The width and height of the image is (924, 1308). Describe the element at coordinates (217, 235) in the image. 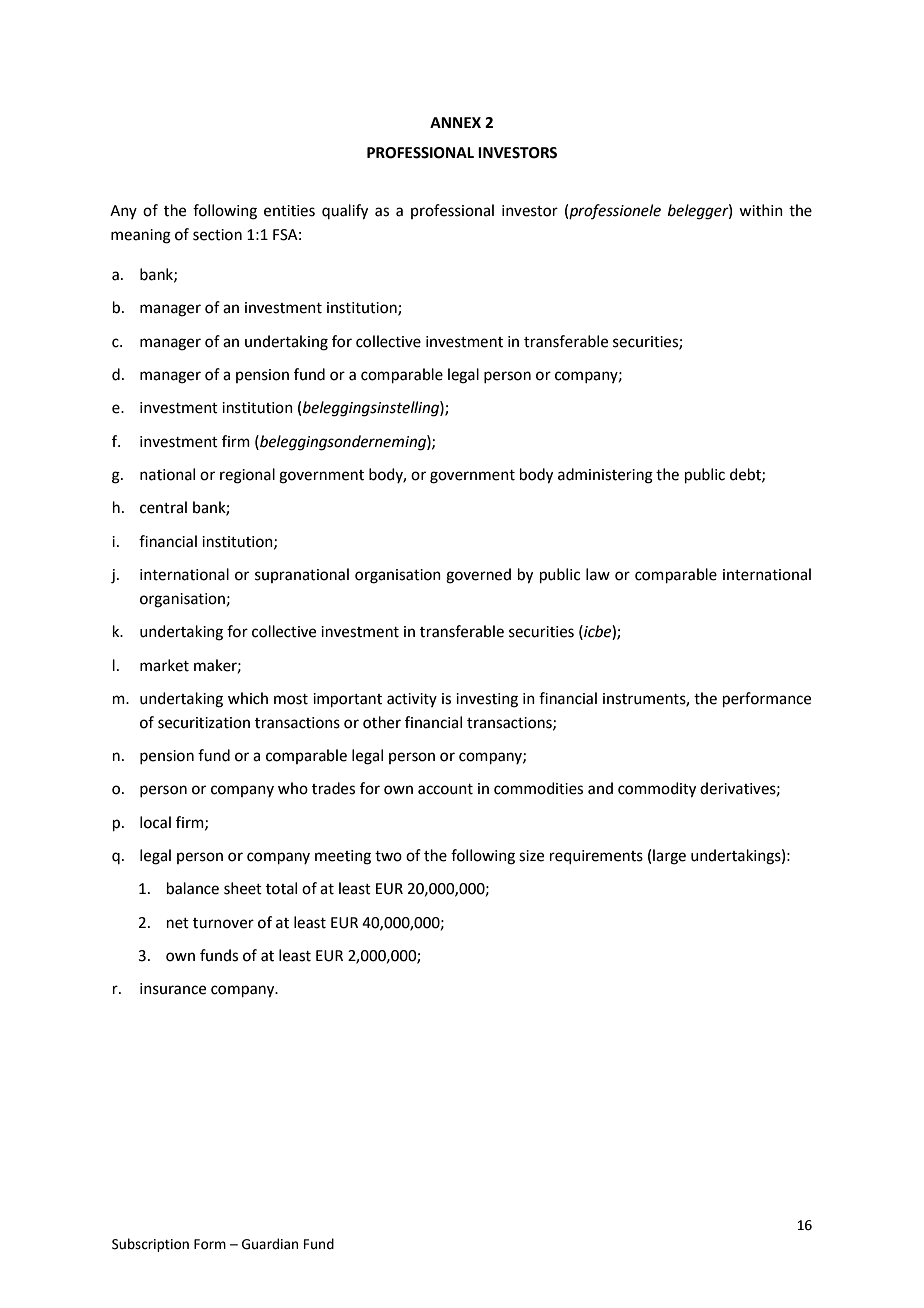

I see `section` at that location.
